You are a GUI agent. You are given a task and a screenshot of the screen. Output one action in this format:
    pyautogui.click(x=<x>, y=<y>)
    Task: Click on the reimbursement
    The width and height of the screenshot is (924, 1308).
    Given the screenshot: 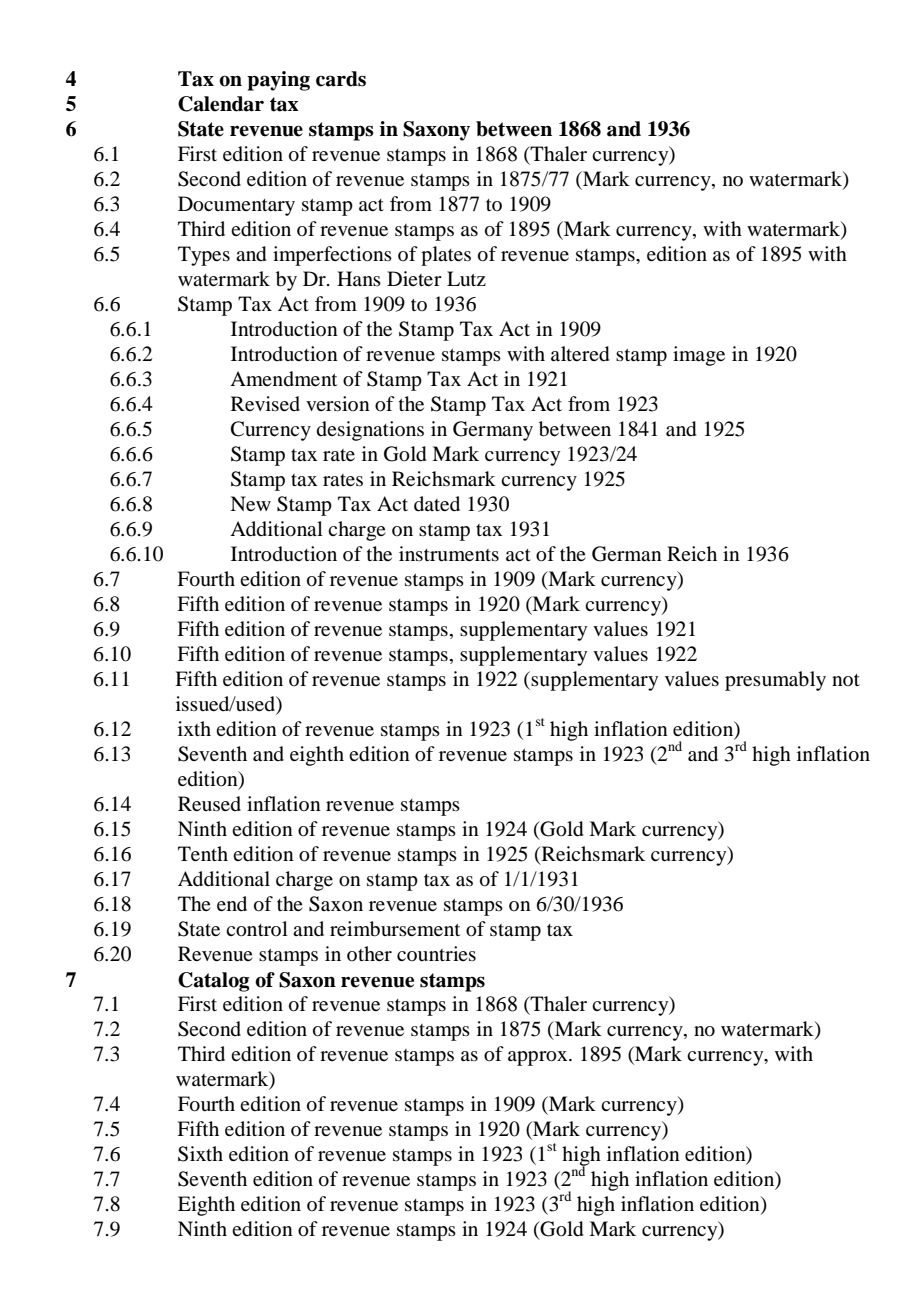 What is the action you would take?
    pyautogui.click(x=395, y=929)
